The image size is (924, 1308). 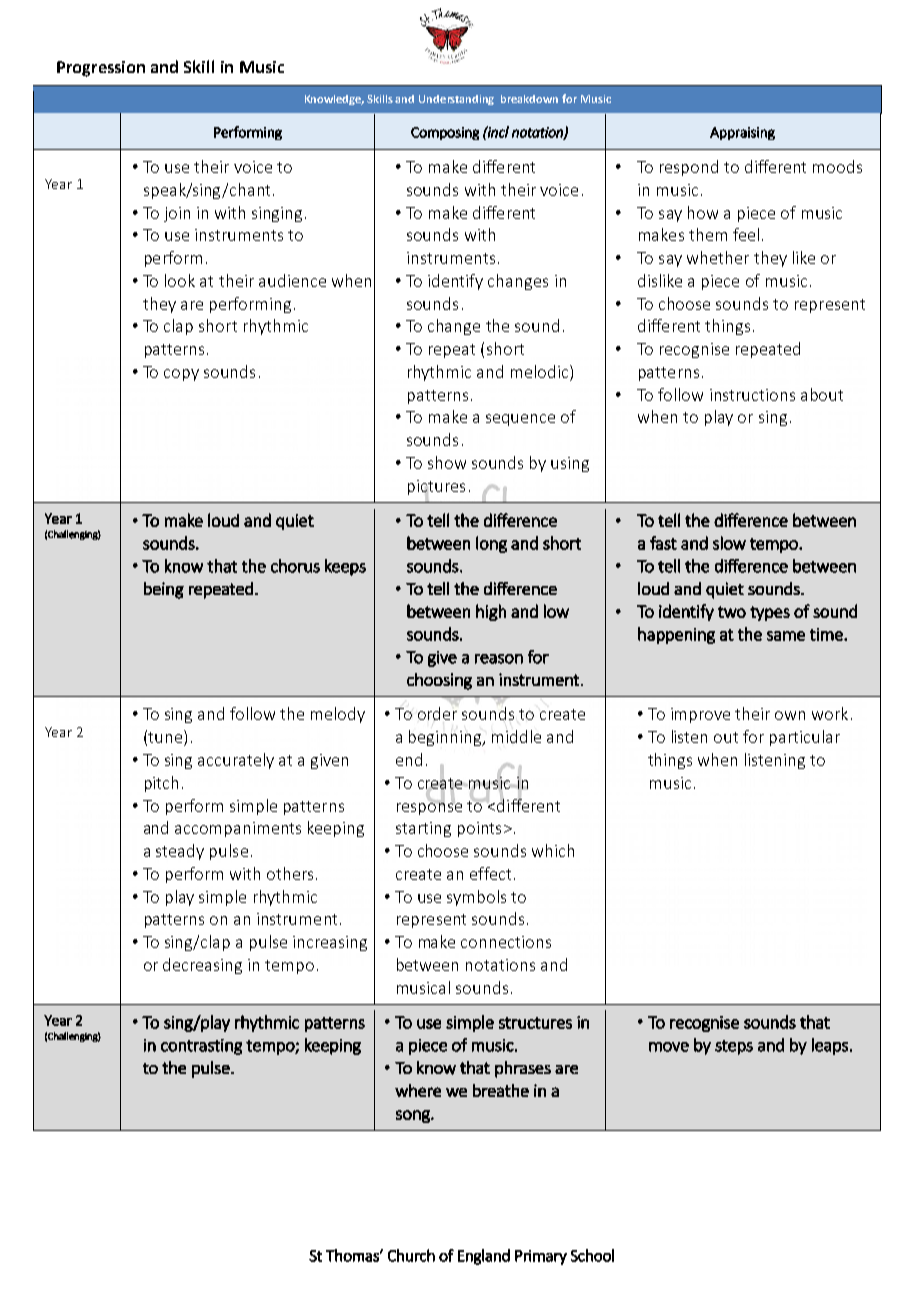 What do you see at coordinates (101, 69) in the page?
I see `Progression` at bounding box center [101, 69].
